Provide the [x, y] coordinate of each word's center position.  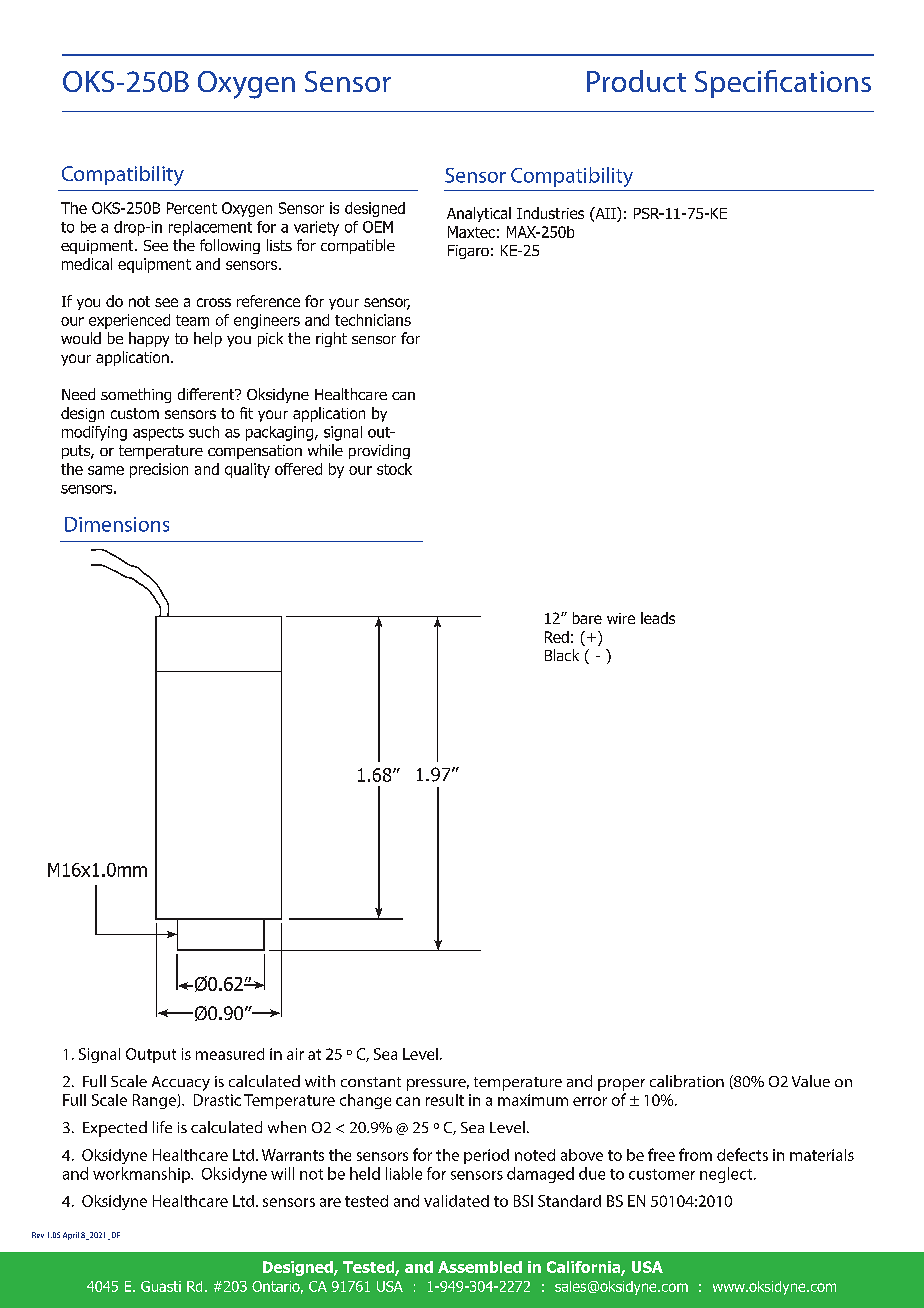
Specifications [783, 84]
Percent [192, 208]
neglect [727, 1175]
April [71, 1236]
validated [456, 1201]
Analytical [479, 214]
